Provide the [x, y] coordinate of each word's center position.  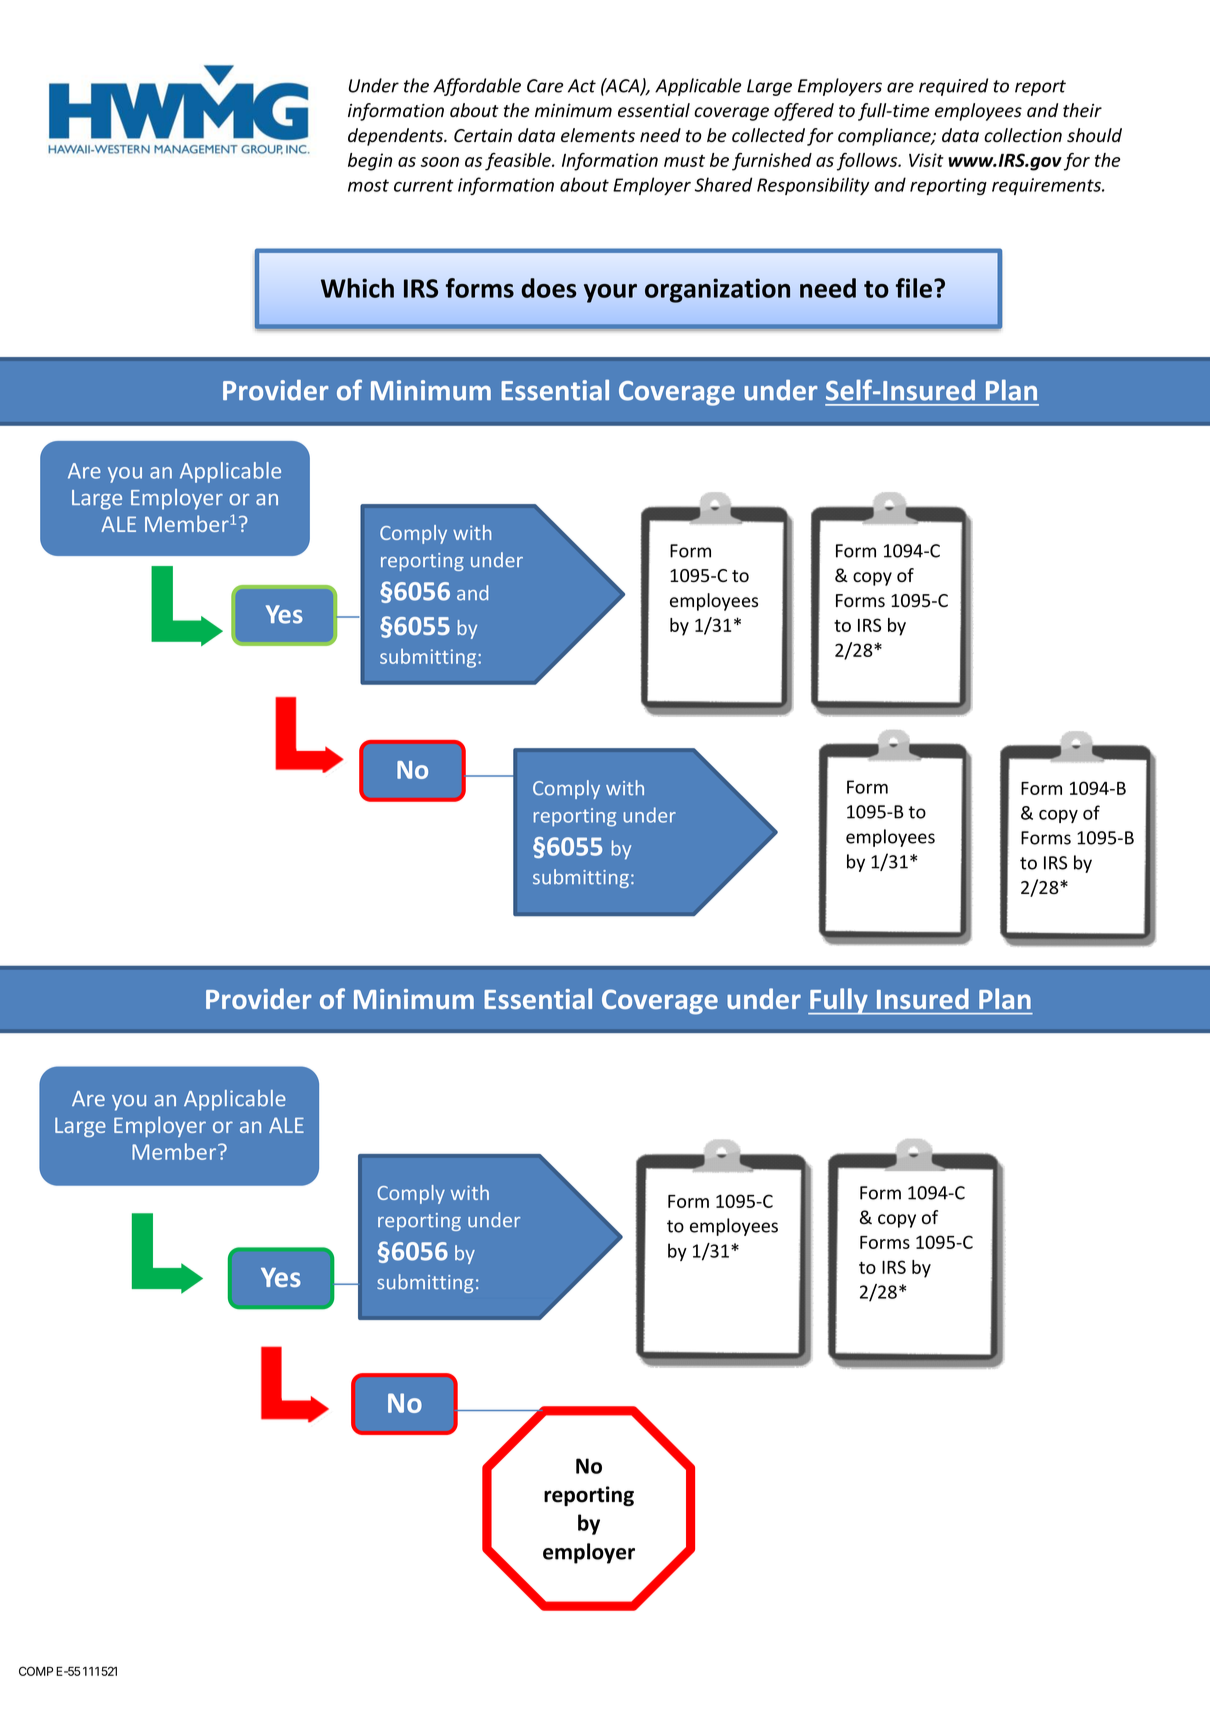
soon [440, 162]
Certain [483, 136]
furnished [772, 162]
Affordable [477, 87]
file [914, 288]
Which [357, 288]
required [953, 87]
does [549, 288]
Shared [723, 184]
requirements [1047, 186]
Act [582, 86]
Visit [926, 160]
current [424, 185]
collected [768, 135]
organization [717, 290]
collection [1023, 135]
